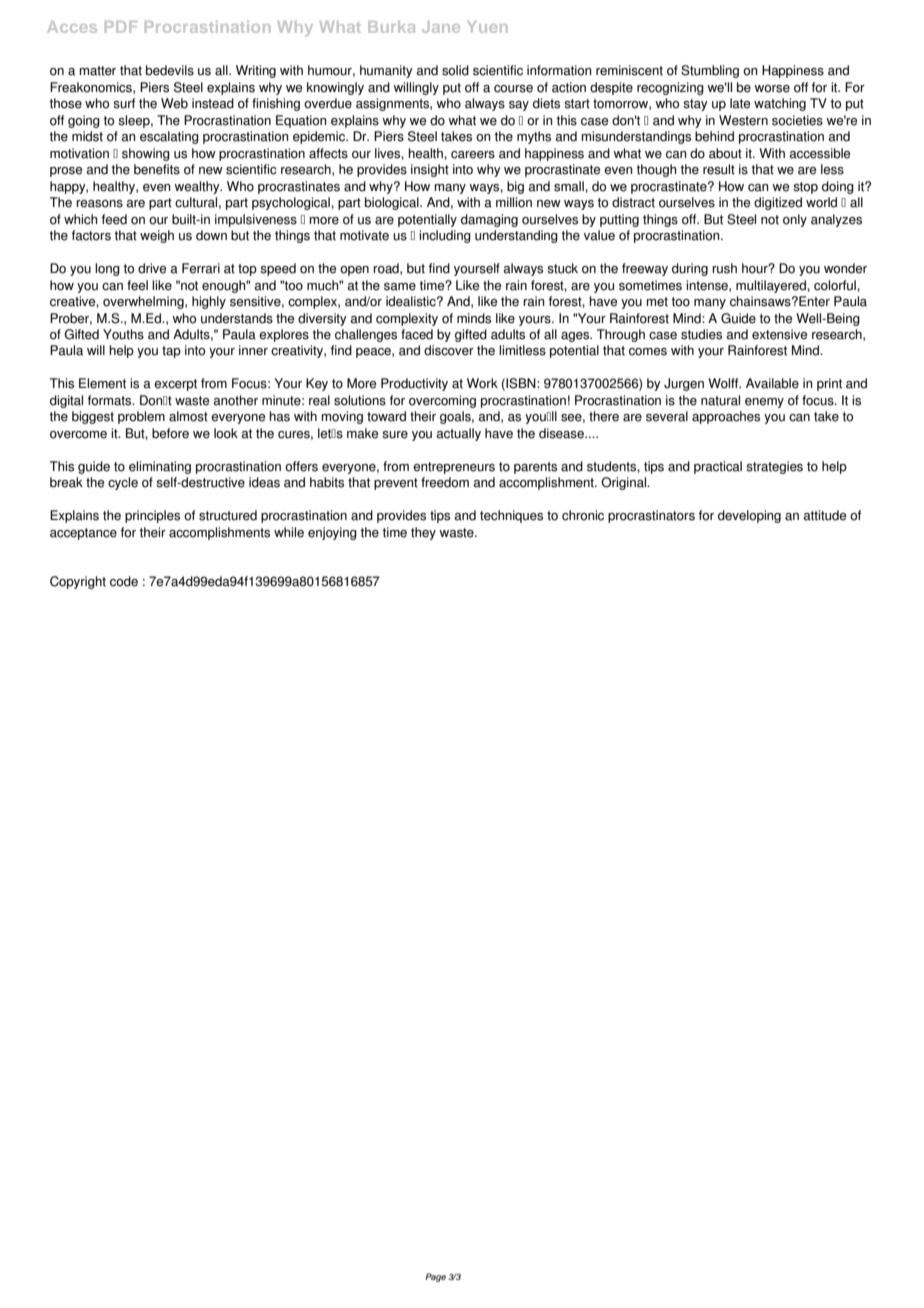  What do you see at coordinates (124, 581) in the document?
I see `code` at bounding box center [124, 581].
